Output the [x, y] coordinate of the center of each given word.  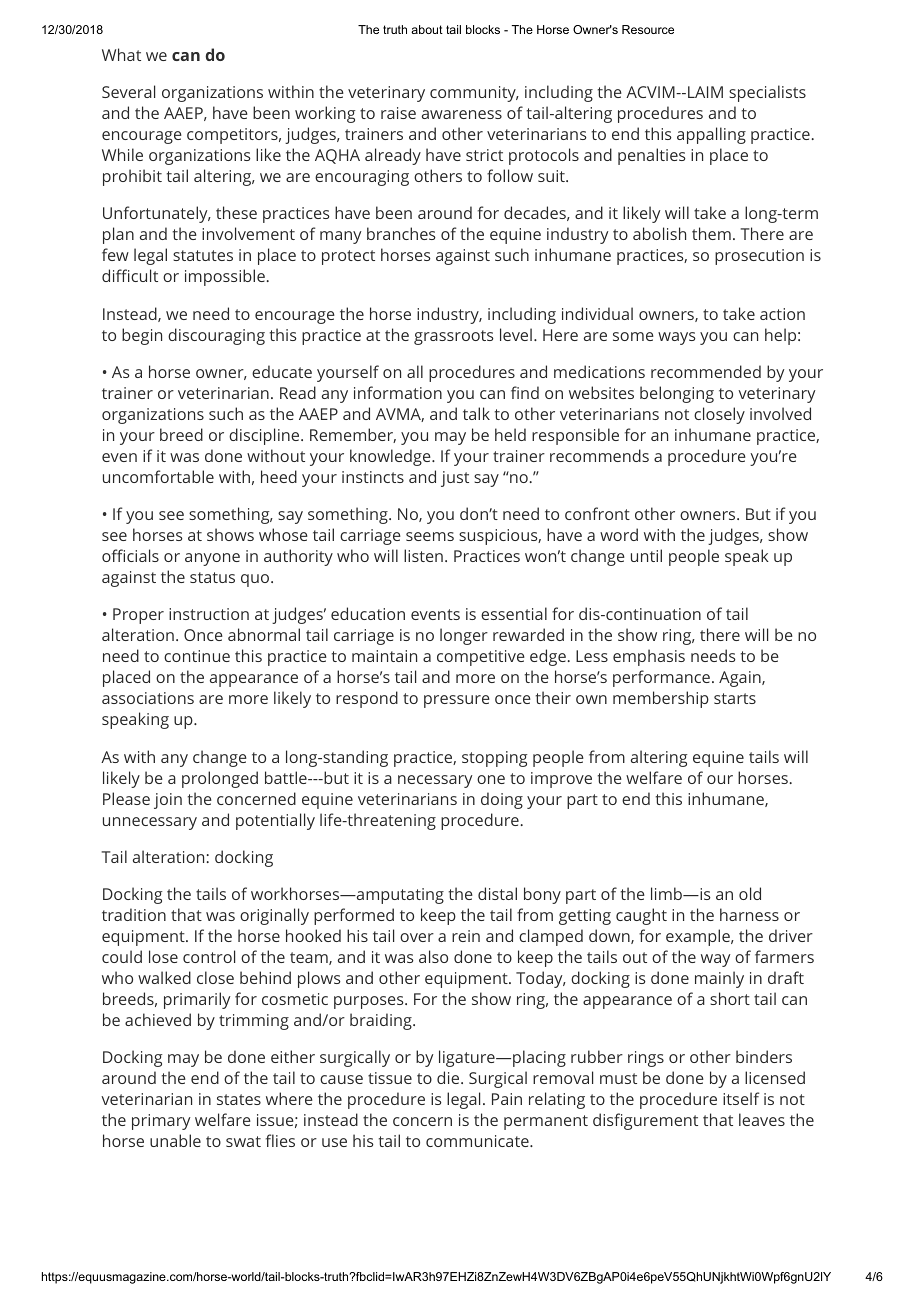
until [646, 555]
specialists [767, 93]
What [121, 54]
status [212, 577]
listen [423, 555]
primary [161, 1122]
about [427, 29]
